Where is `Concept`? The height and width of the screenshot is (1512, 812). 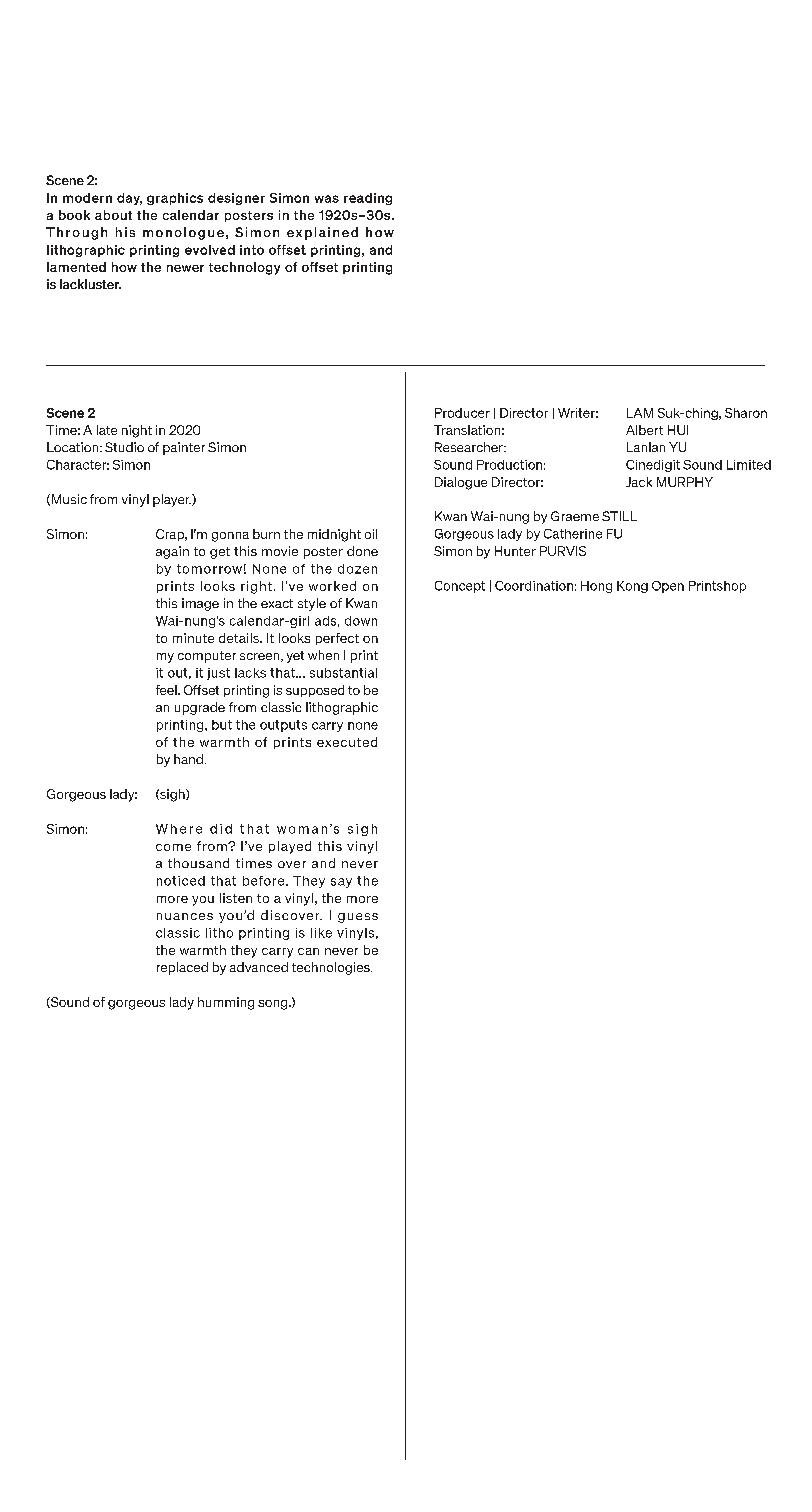
Concept is located at coordinates (460, 587).
